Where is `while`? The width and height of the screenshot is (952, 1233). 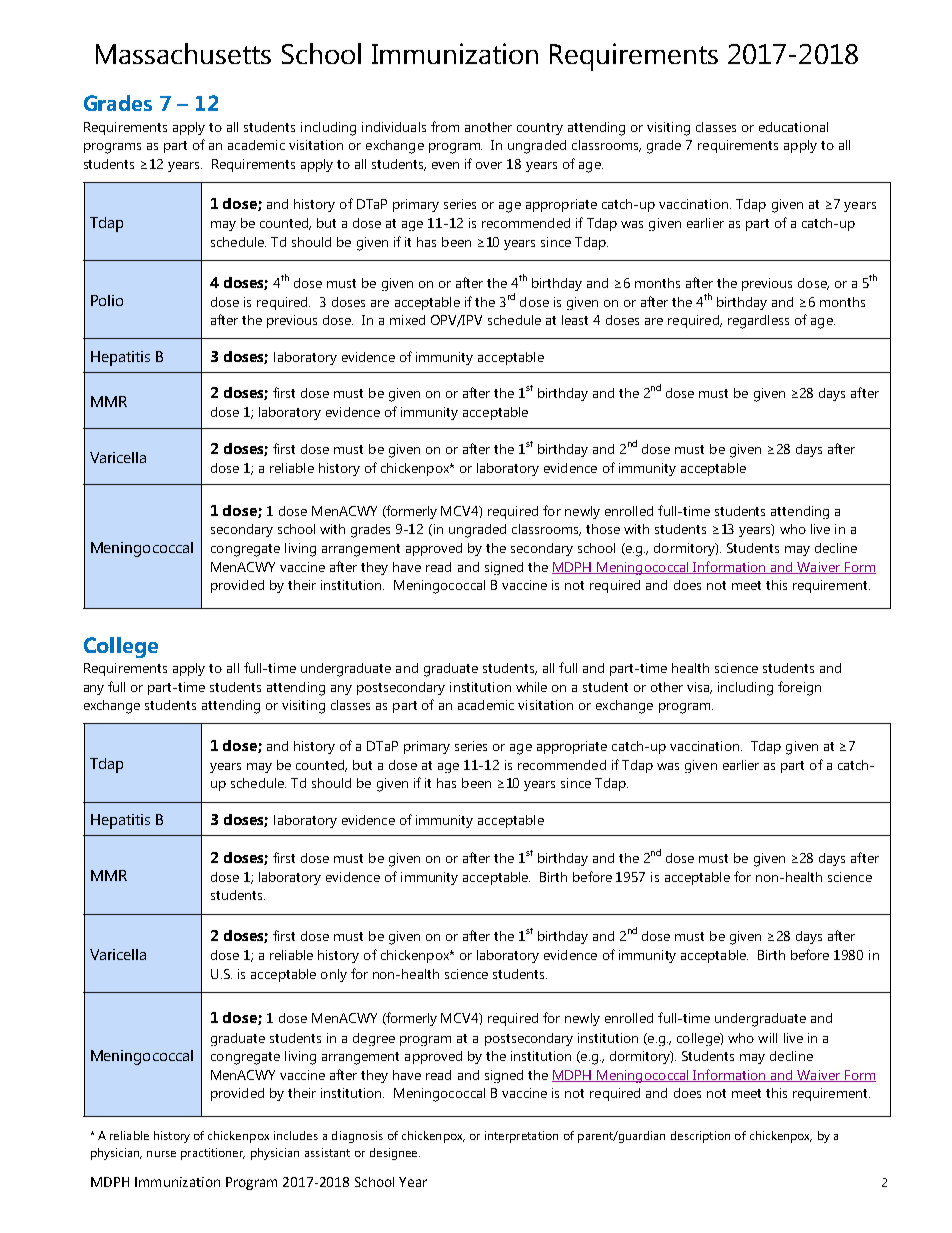 while is located at coordinates (531, 687).
